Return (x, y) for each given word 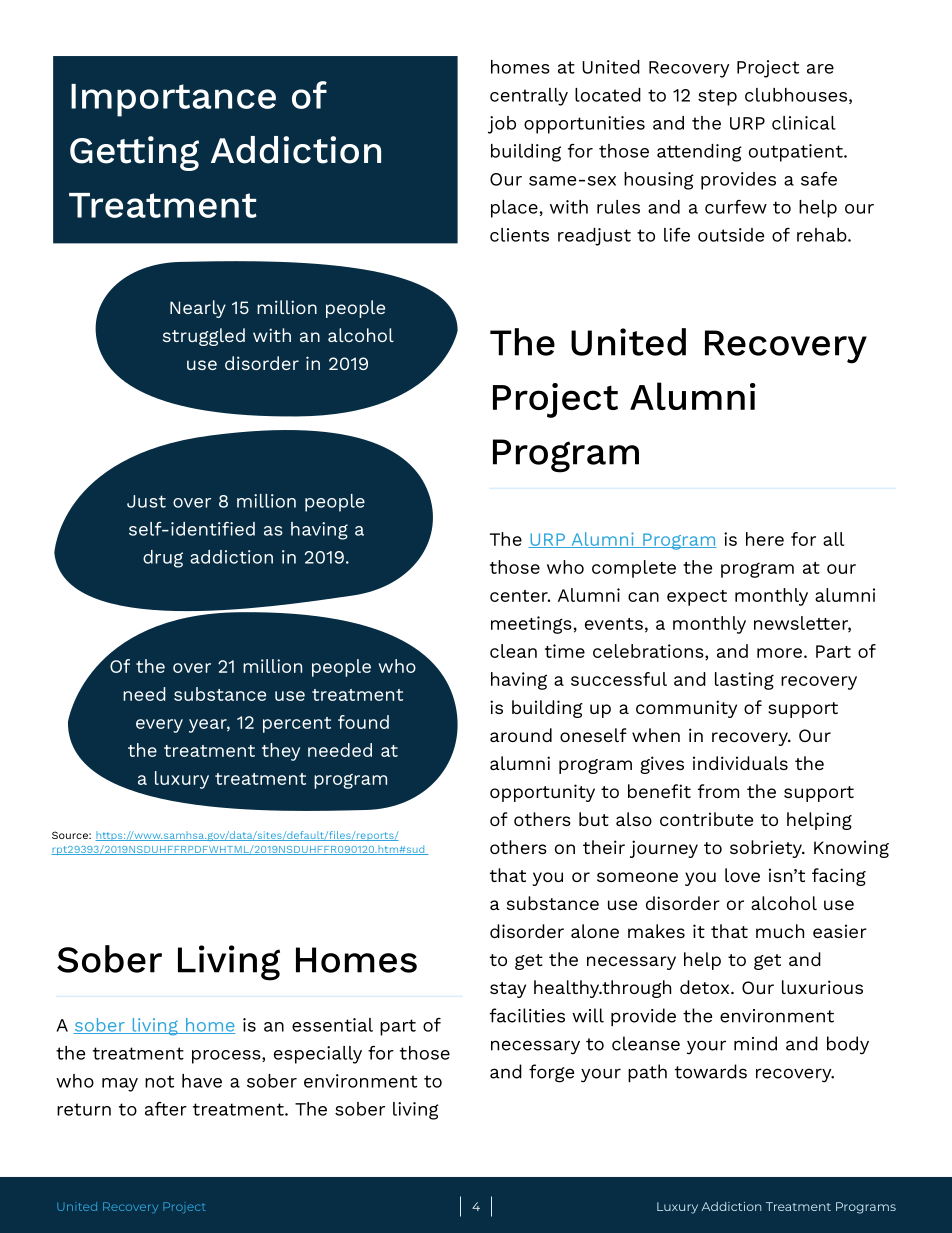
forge (551, 1073)
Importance (173, 100)
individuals (740, 763)
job (502, 125)
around (521, 735)
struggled (204, 337)
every (159, 726)
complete (634, 569)
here (765, 539)
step (717, 97)
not (159, 1081)
